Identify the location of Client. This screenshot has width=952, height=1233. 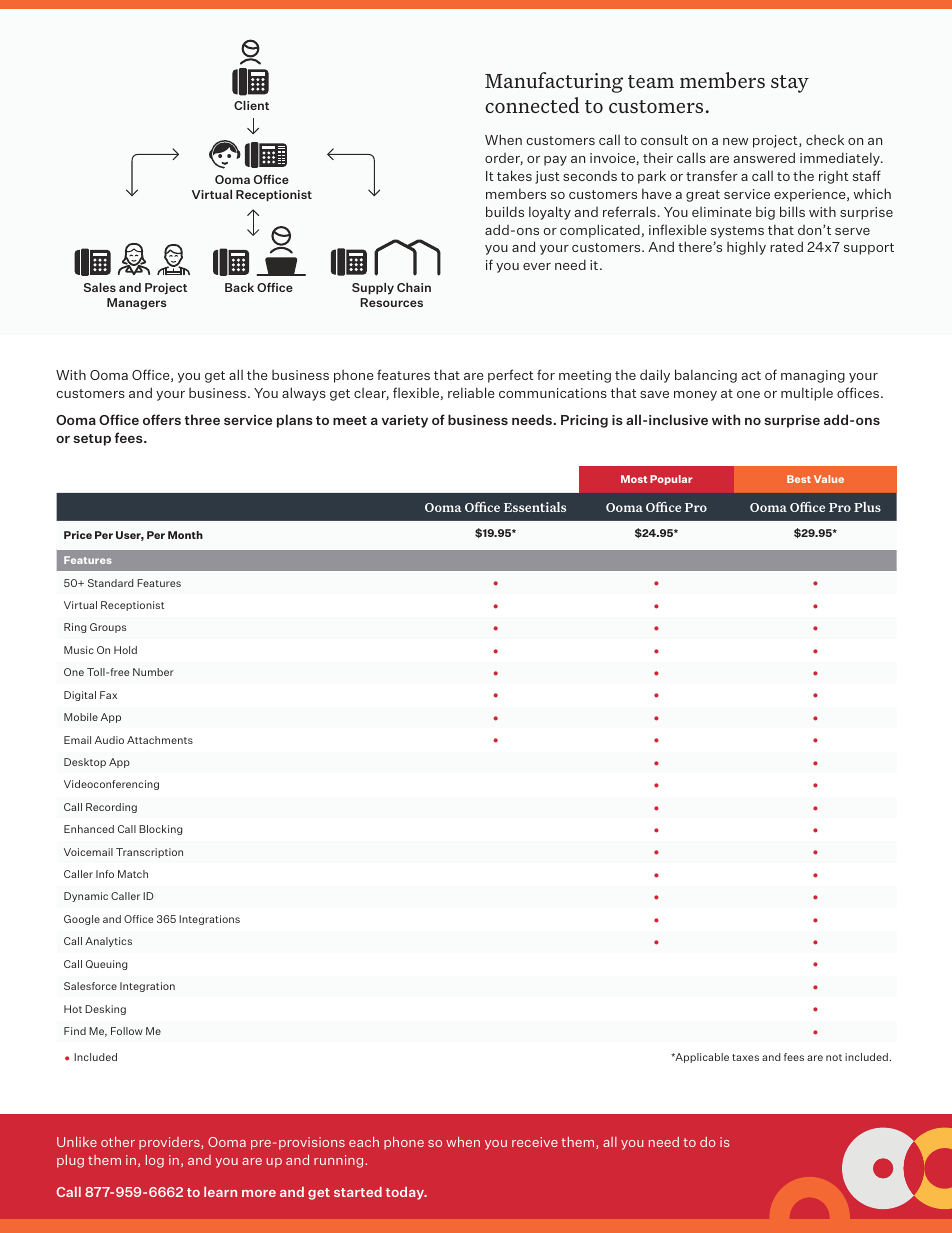
(251, 105).
